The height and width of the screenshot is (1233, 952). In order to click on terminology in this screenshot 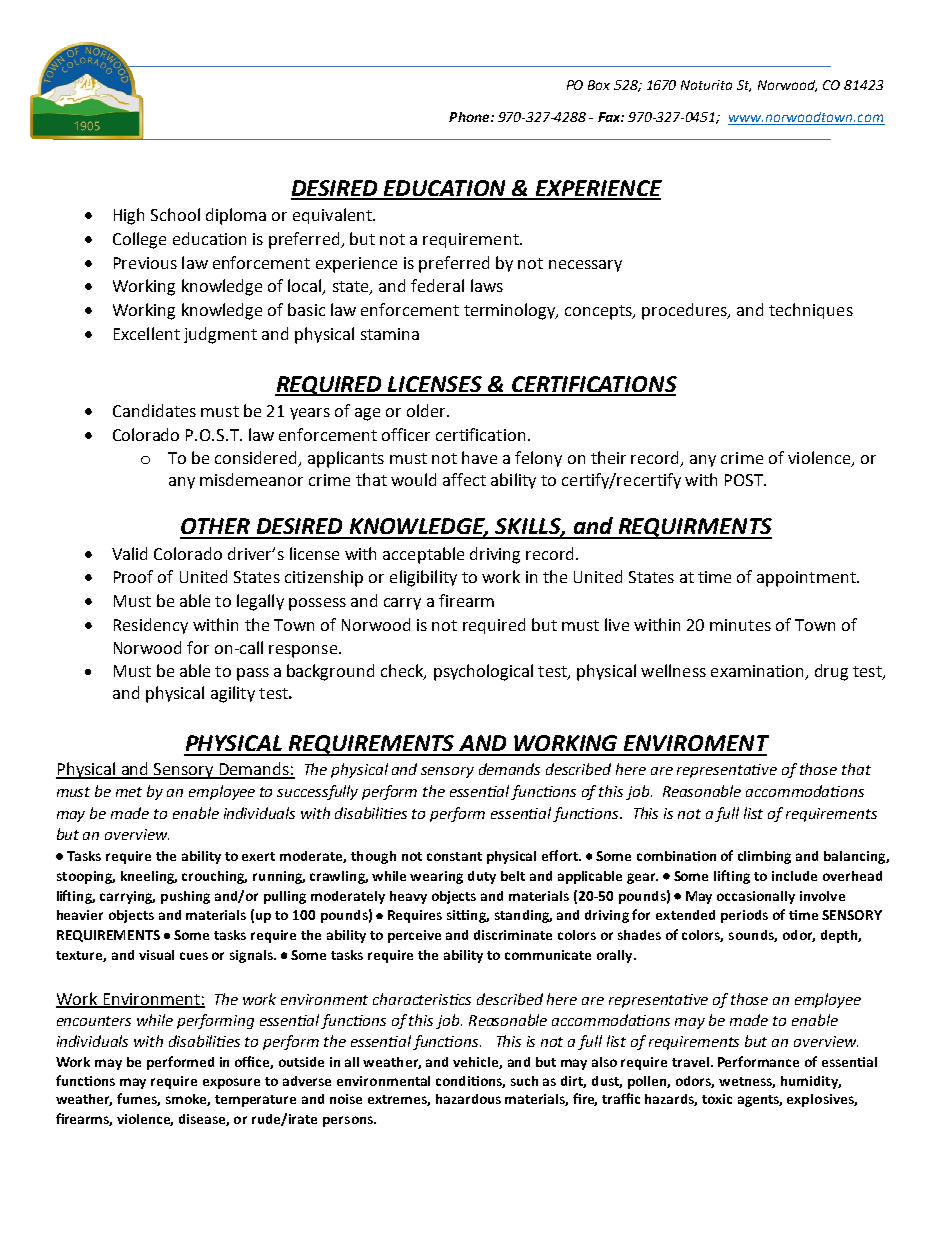, I will do `click(511, 311)`.
